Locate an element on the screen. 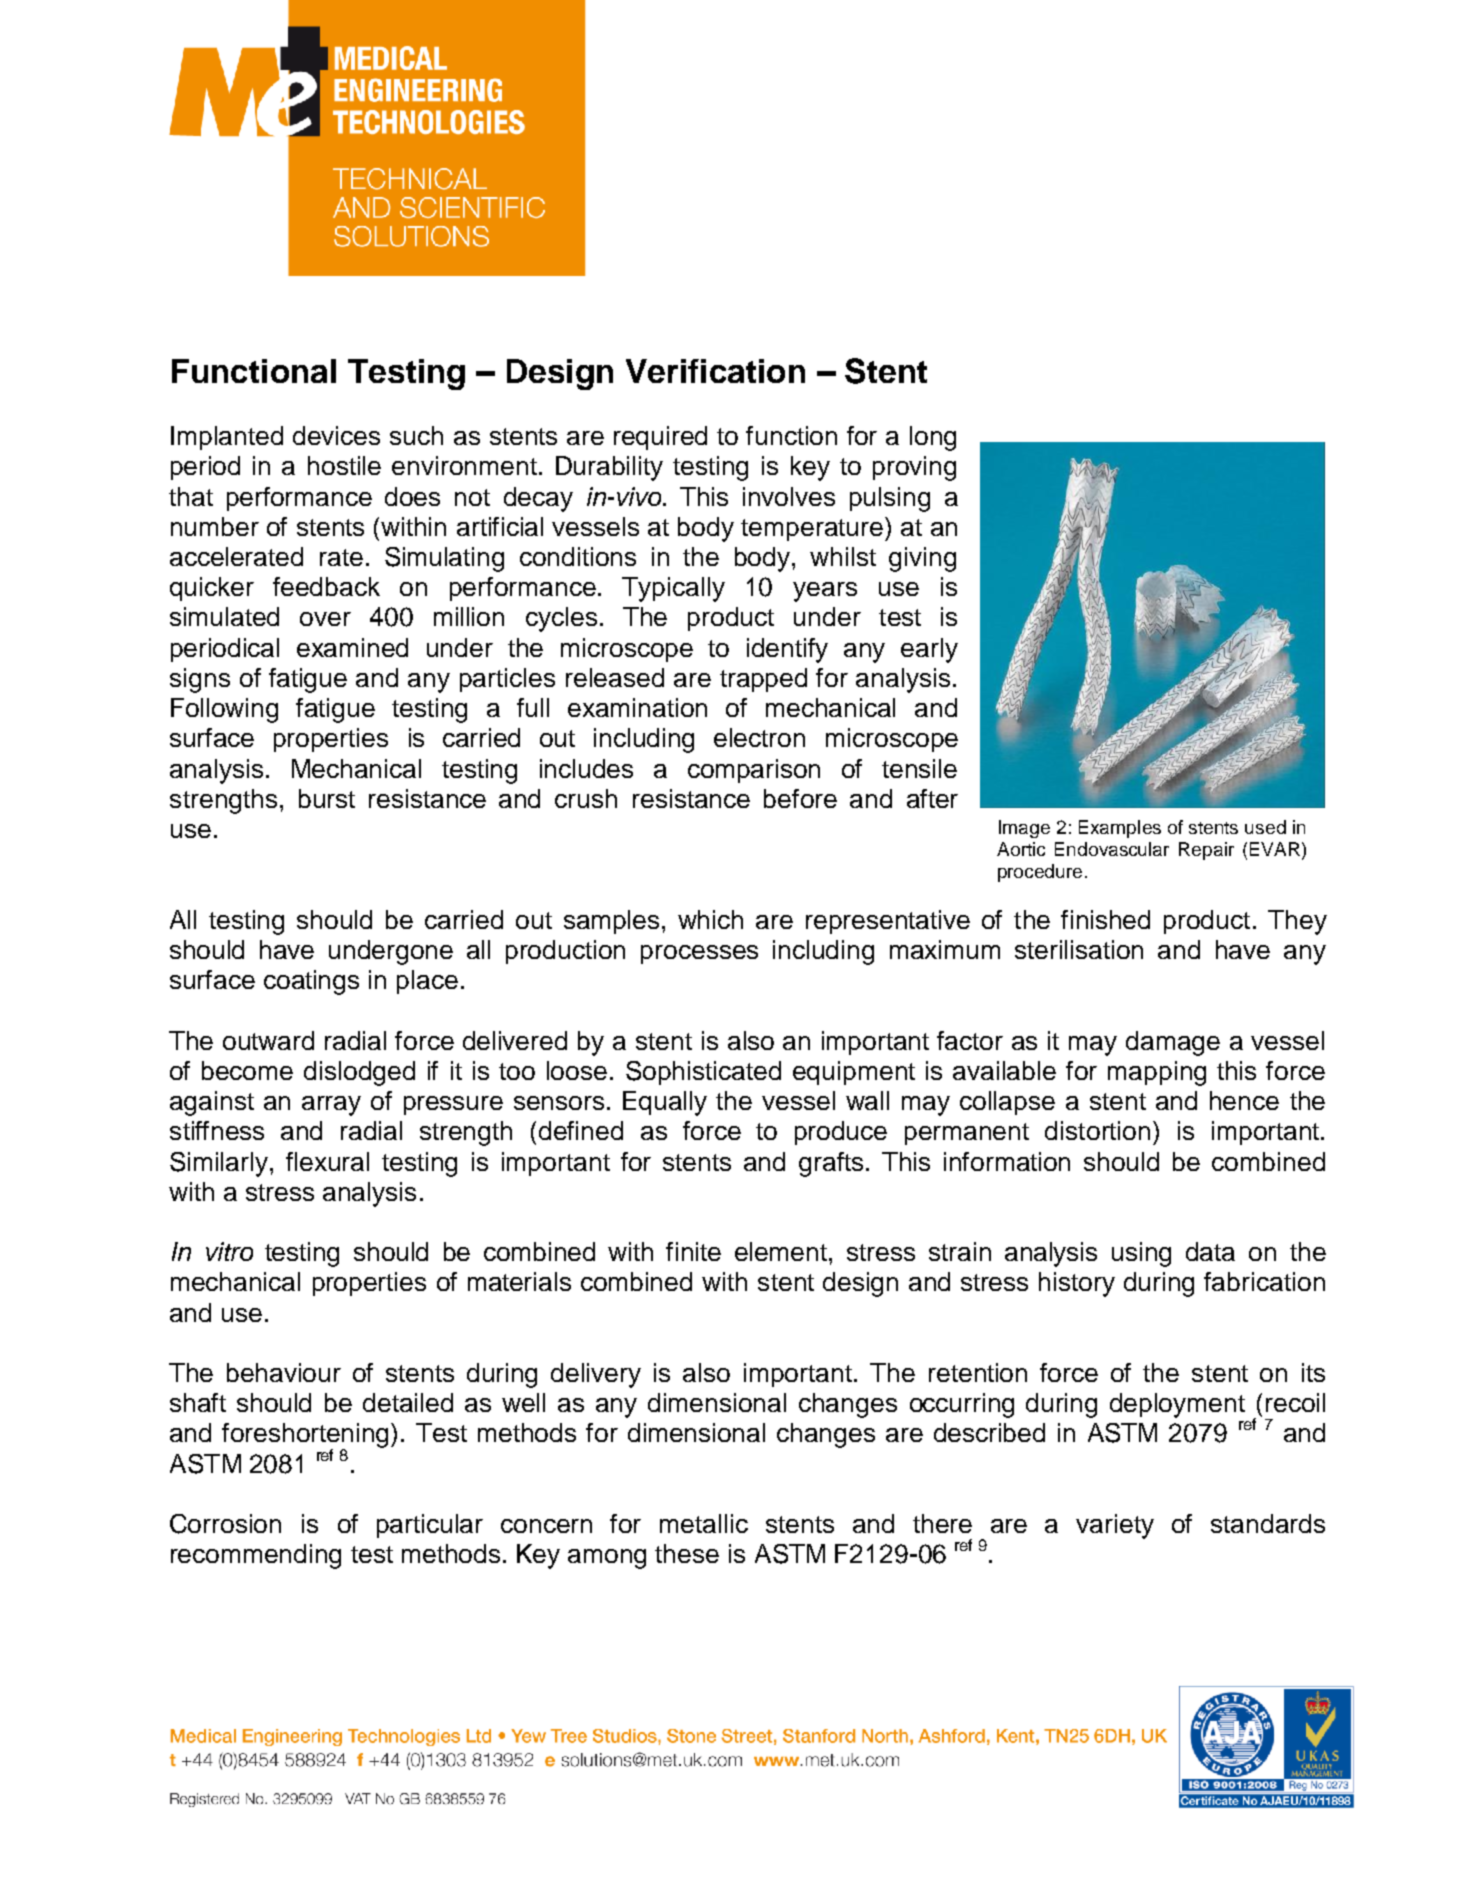 This screenshot has height=1892, width=1462. metallic is located at coordinates (704, 1523).
